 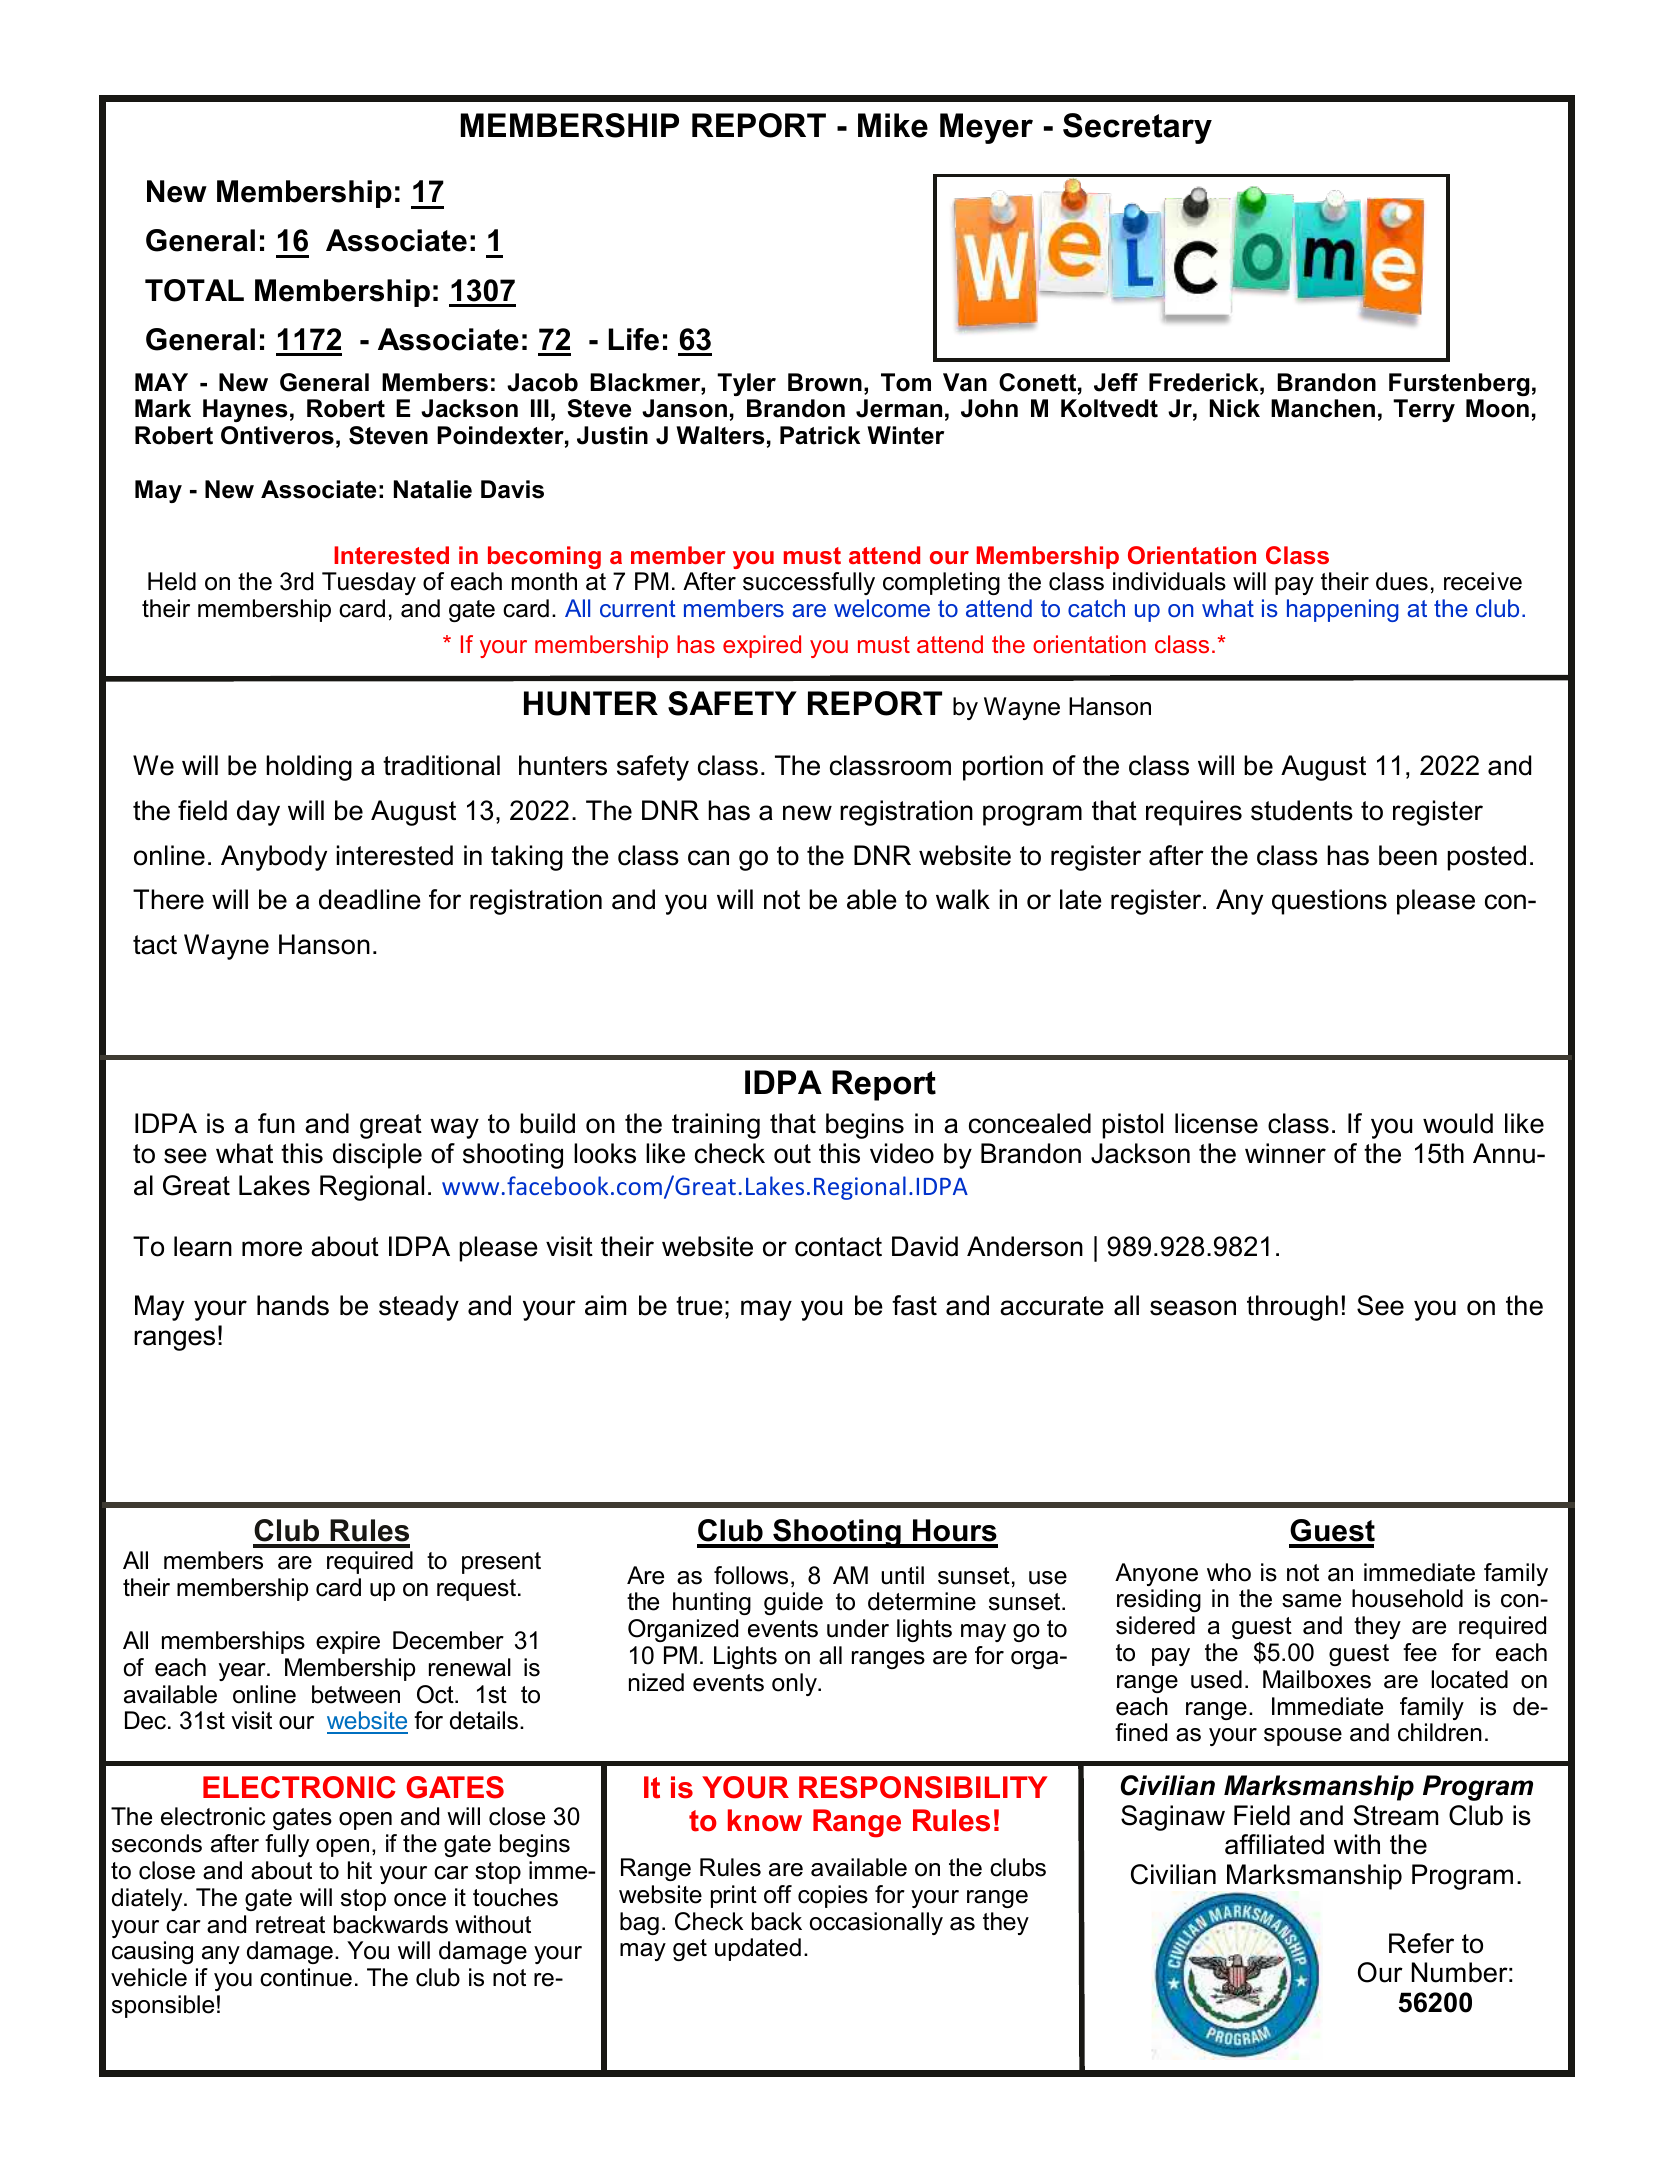 What do you see at coordinates (274, 858) in the page?
I see `Anybody` at bounding box center [274, 858].
